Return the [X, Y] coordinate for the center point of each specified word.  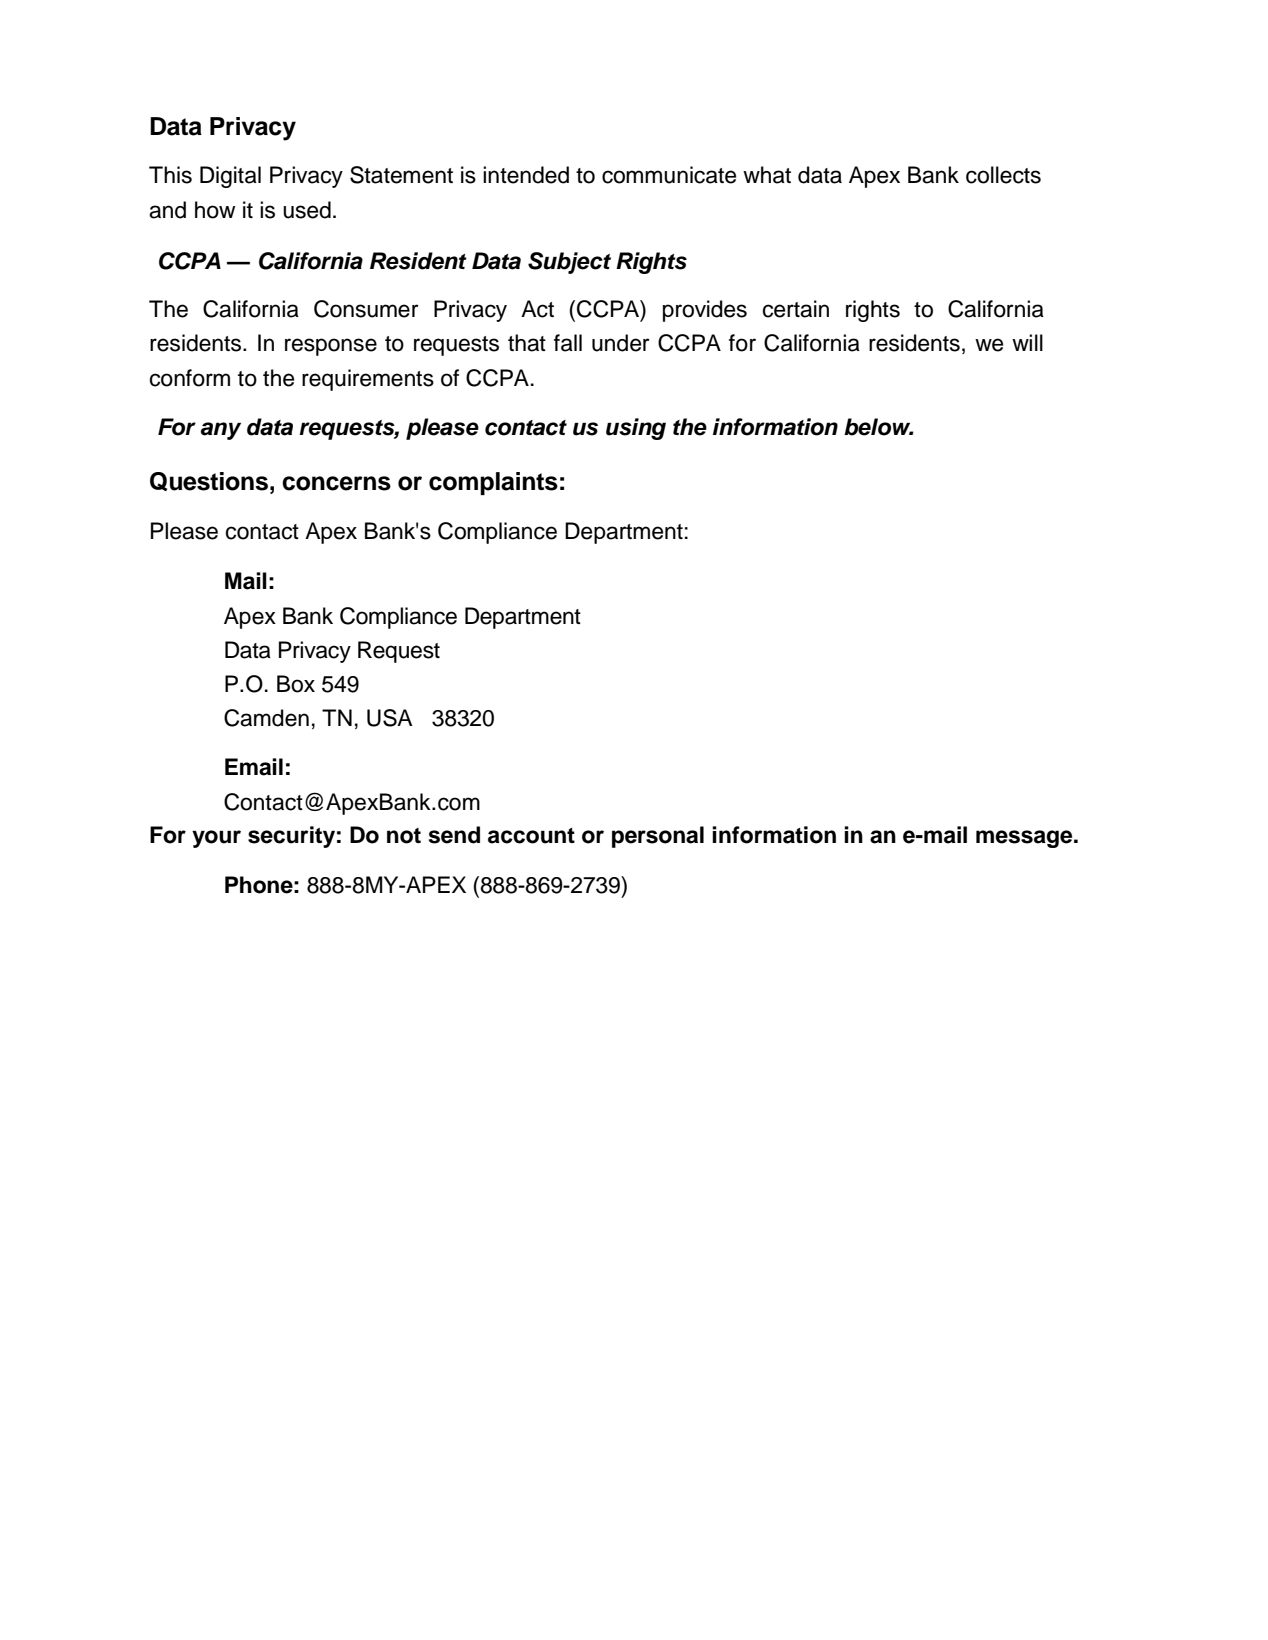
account [531, 836]
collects [1003, 175]
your [216, 839]
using [636, 429]
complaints [493, 483]
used [307, 210]
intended [526, 175]
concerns [336, 483]
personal [658, 837]
